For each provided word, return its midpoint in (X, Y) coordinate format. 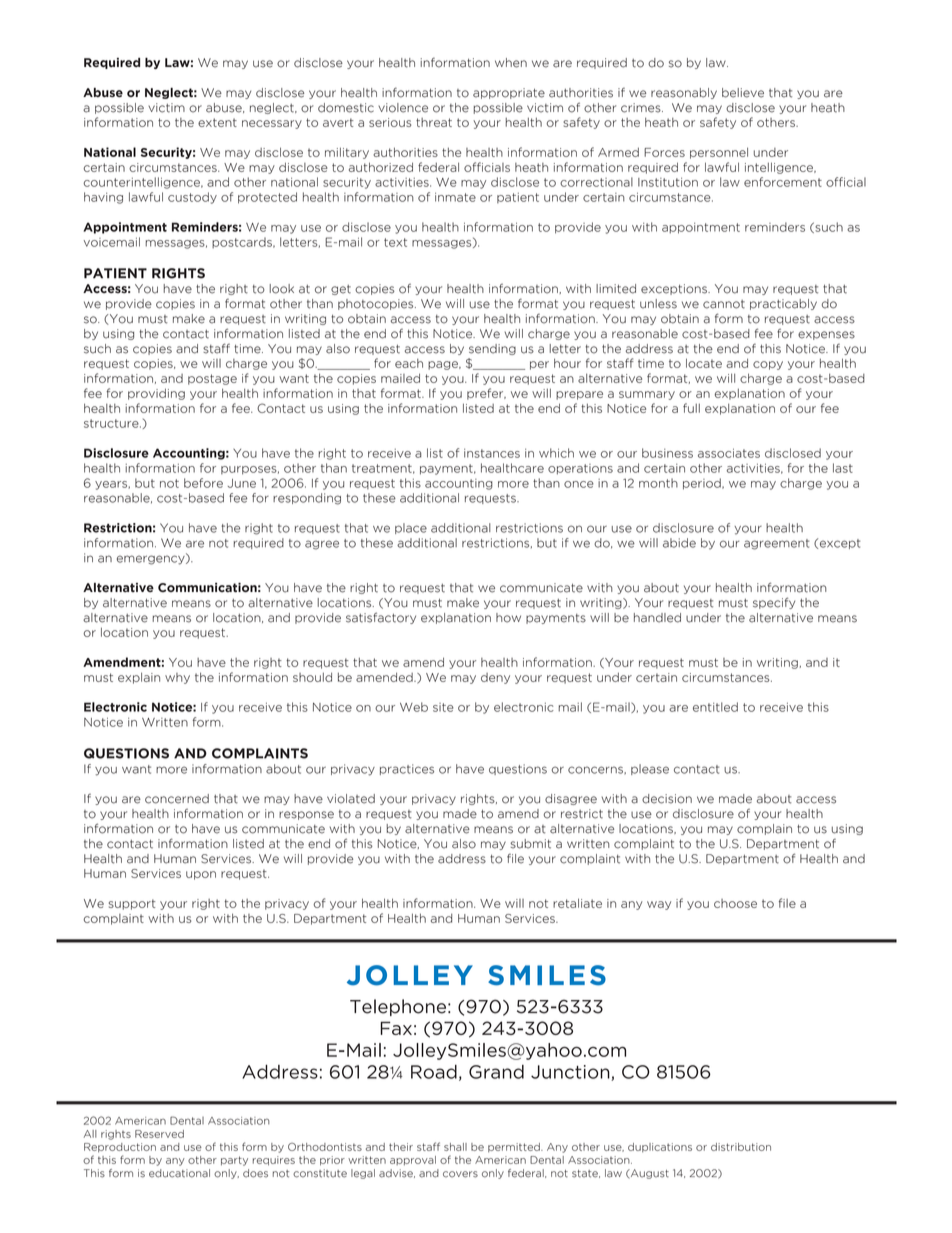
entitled (715, 707)
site (443, 707)
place (411, 528)
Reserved (159, 1134)
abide (679, 543)
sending (492, 349)
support (132, 904)
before (203, 483)
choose (735, 903)
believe (743, 93)
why (177, 678)
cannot (724, 304)
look (282, 289)
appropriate (509, 93)
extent (217, 122)
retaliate (577, 903)
